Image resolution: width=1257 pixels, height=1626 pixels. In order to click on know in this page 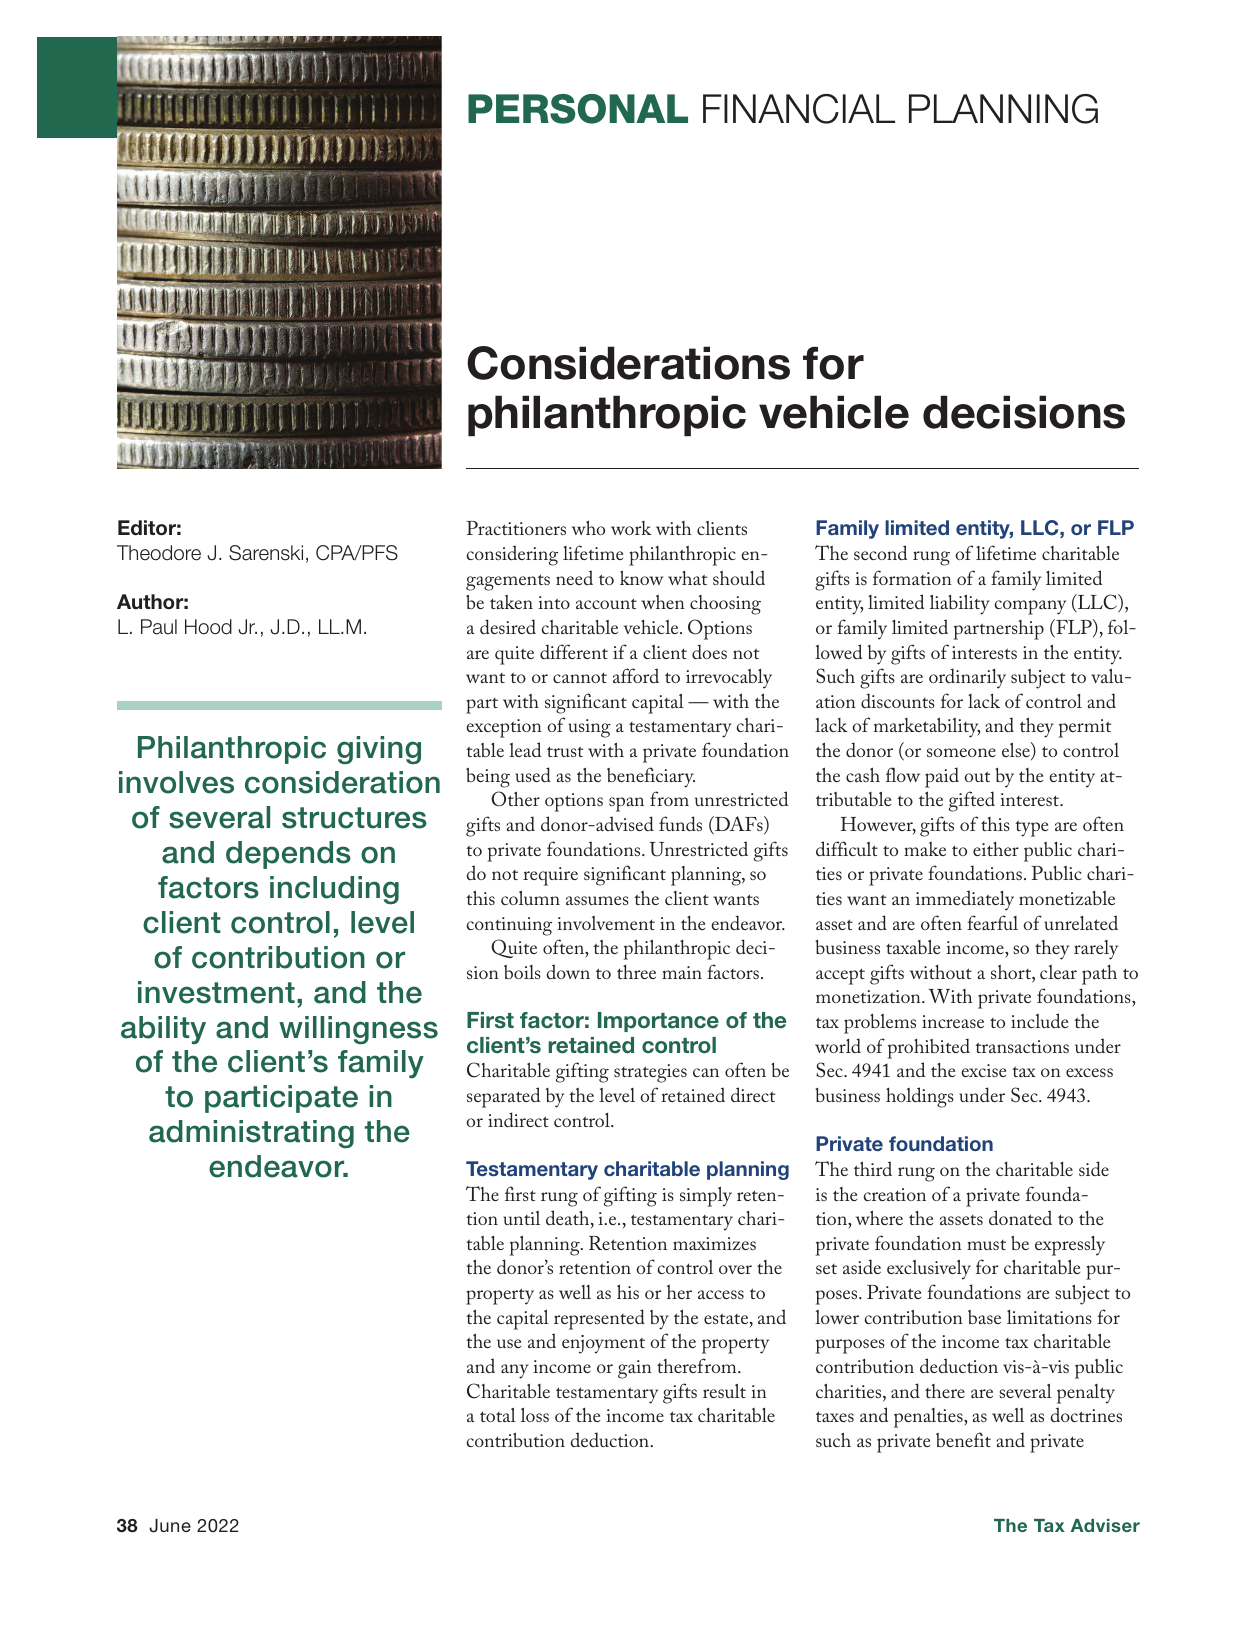, I will do `click(641, 577)`.
